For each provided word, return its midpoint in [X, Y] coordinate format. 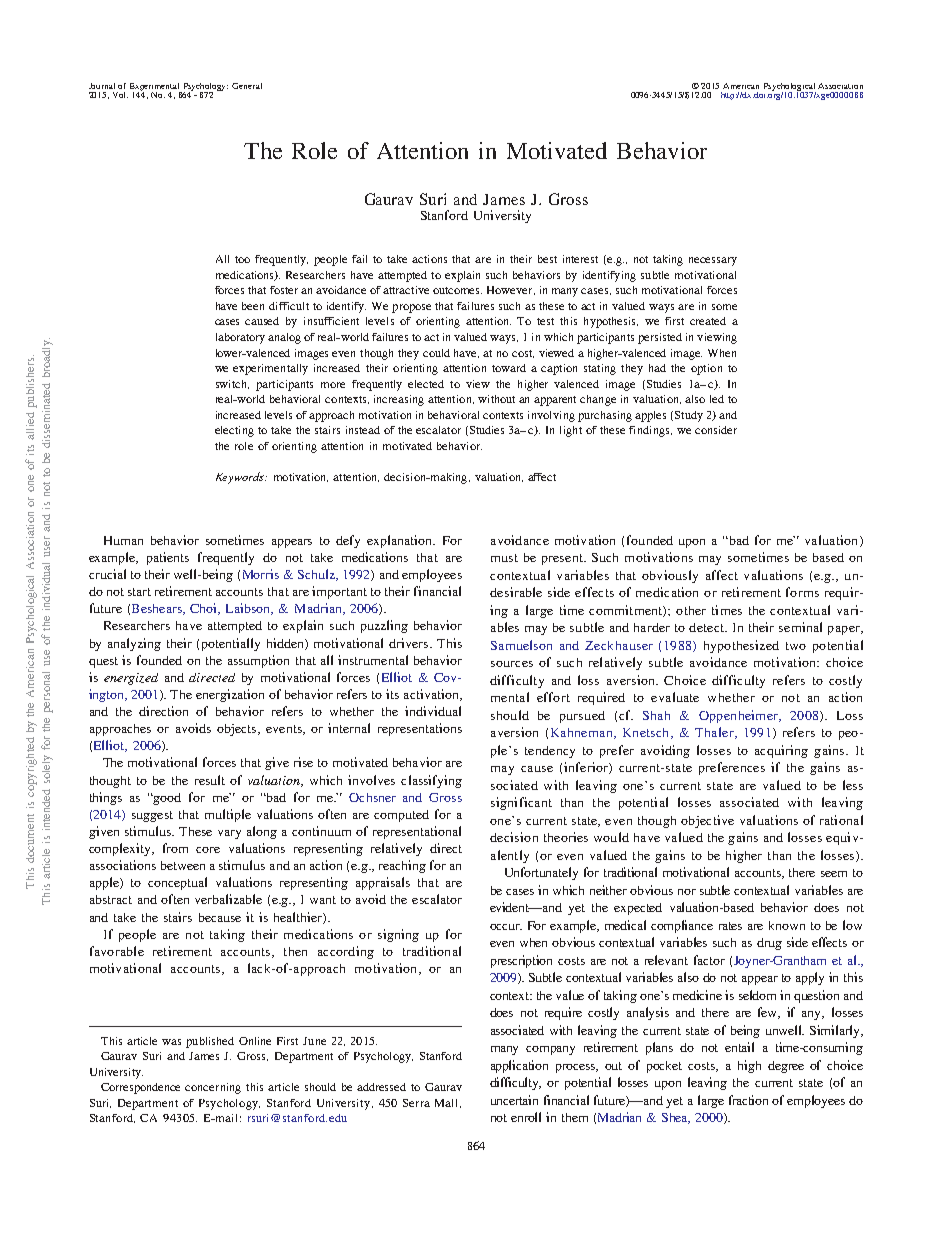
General [247, 86]
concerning [213, 1088]
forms [802, 592]
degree [786, 1067]
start [139, 592]
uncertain [514, 1100]
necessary [713, 261]
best [547, 259]
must [504, 558]
